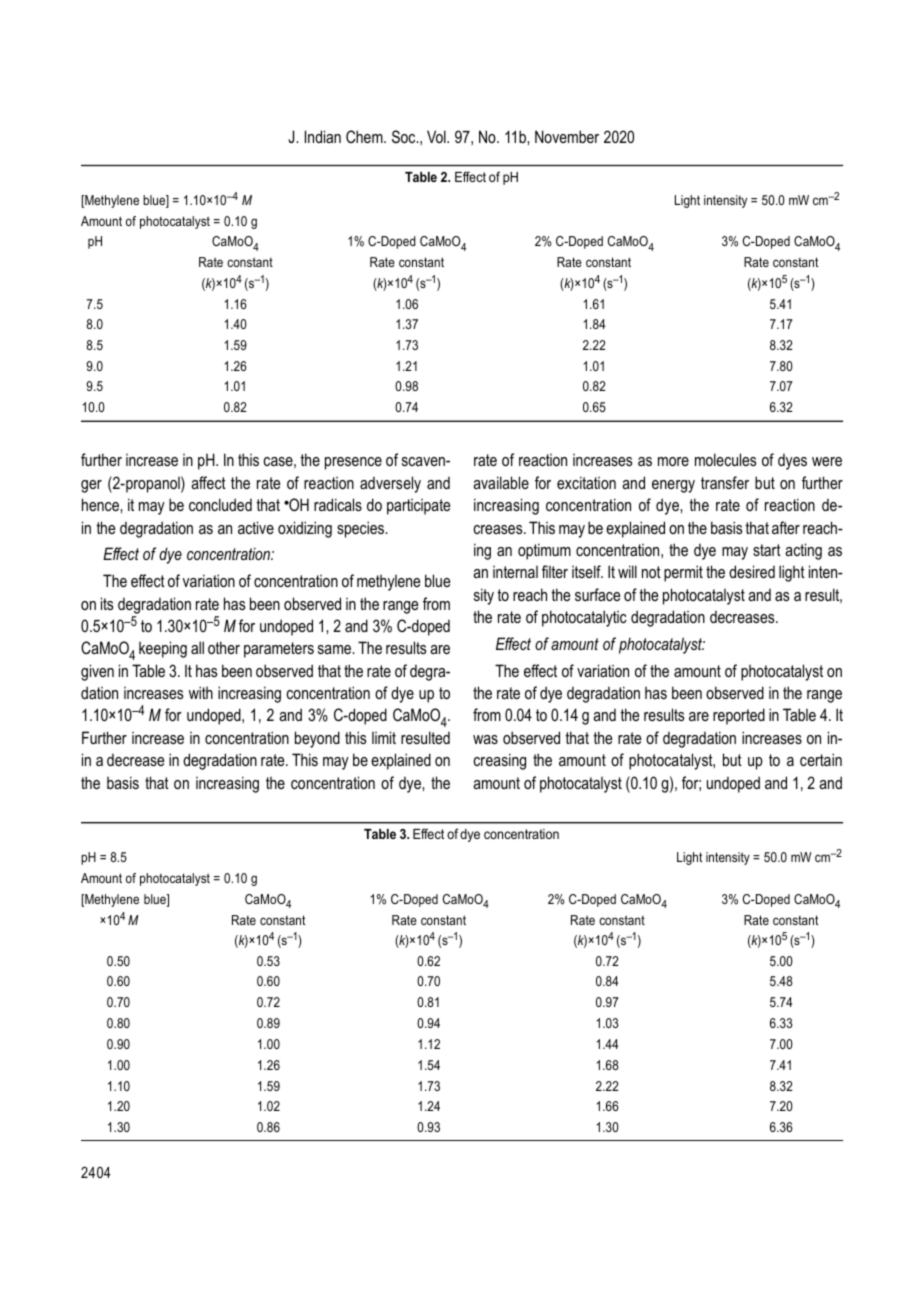 The image size is (924, 1308). I want to click on was, so click(485, 739).
